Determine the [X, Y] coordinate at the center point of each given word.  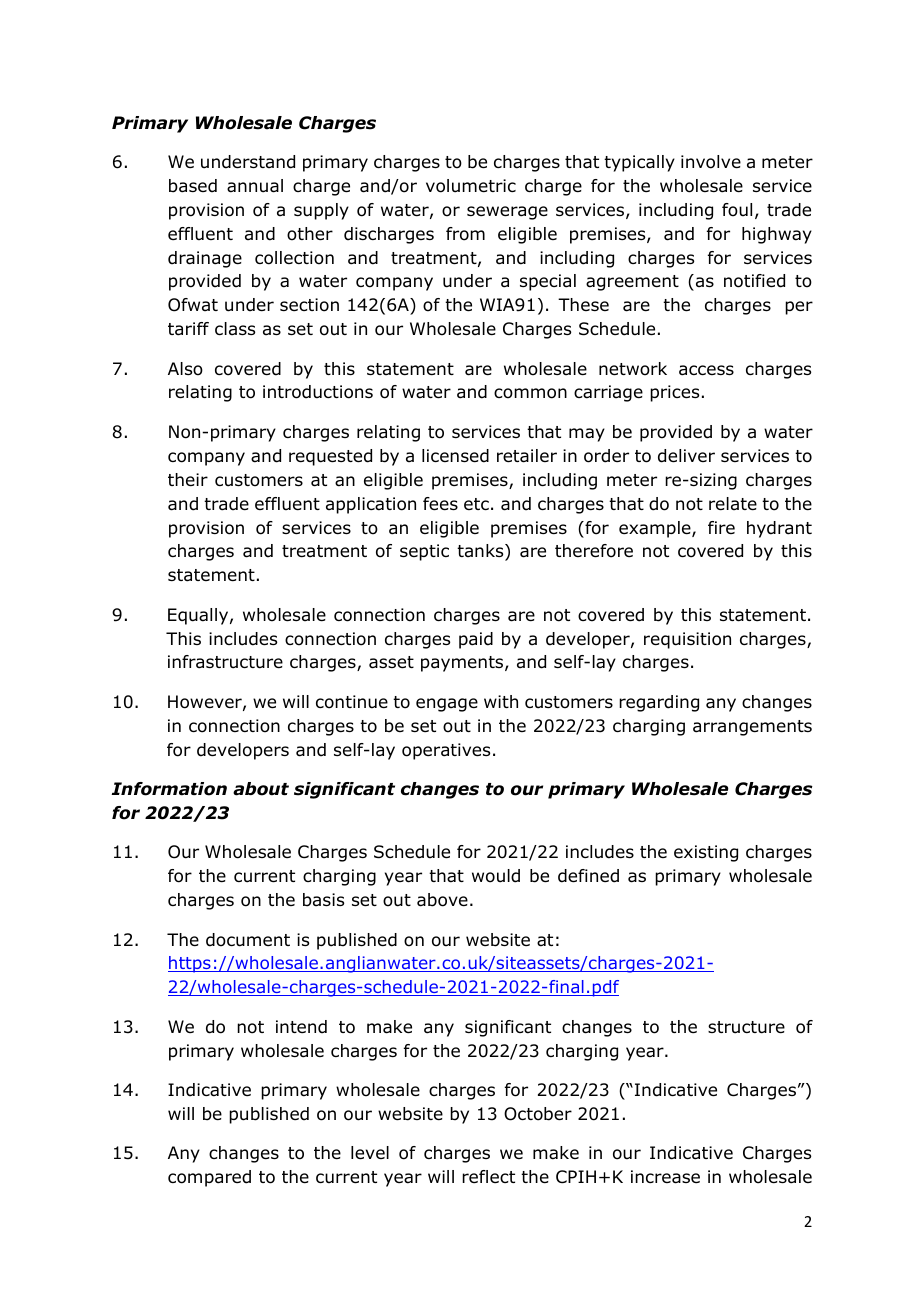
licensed [455, 456]
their [188, 480]
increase [665, 1177]
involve [711, 162]
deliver [686, 456]
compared [209, 1178]
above [442, 900]
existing [706, 853]
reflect [488, 1176]
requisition [687, 640]
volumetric [471, 186]
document [248, 940]
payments [463, 664]
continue [352, 702]
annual [255, 186]
